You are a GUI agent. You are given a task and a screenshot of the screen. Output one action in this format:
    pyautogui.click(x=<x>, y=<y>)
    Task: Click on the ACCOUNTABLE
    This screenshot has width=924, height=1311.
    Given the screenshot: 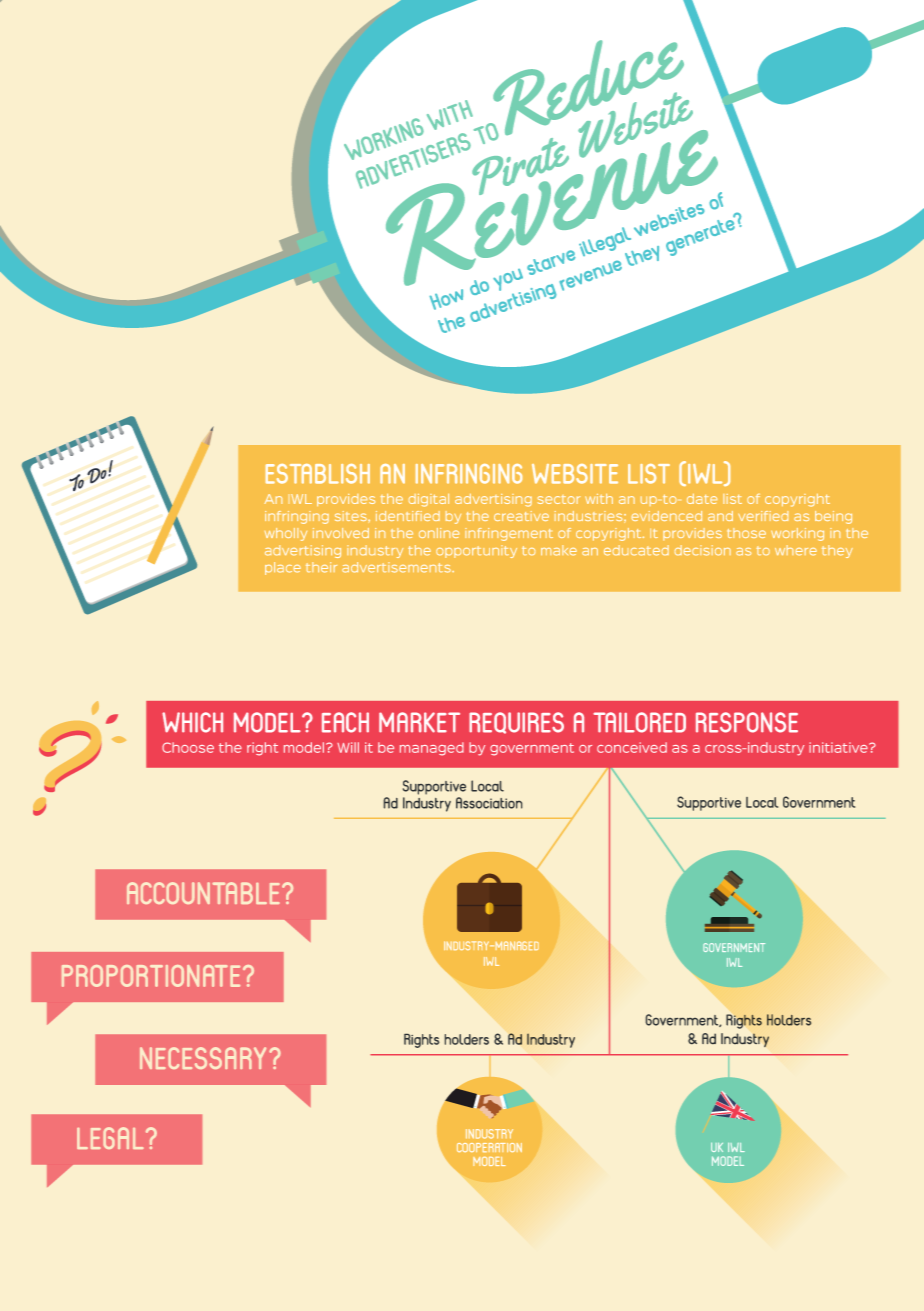 What is the action you would take?
    pyautogui.click(x=203, y=893)
